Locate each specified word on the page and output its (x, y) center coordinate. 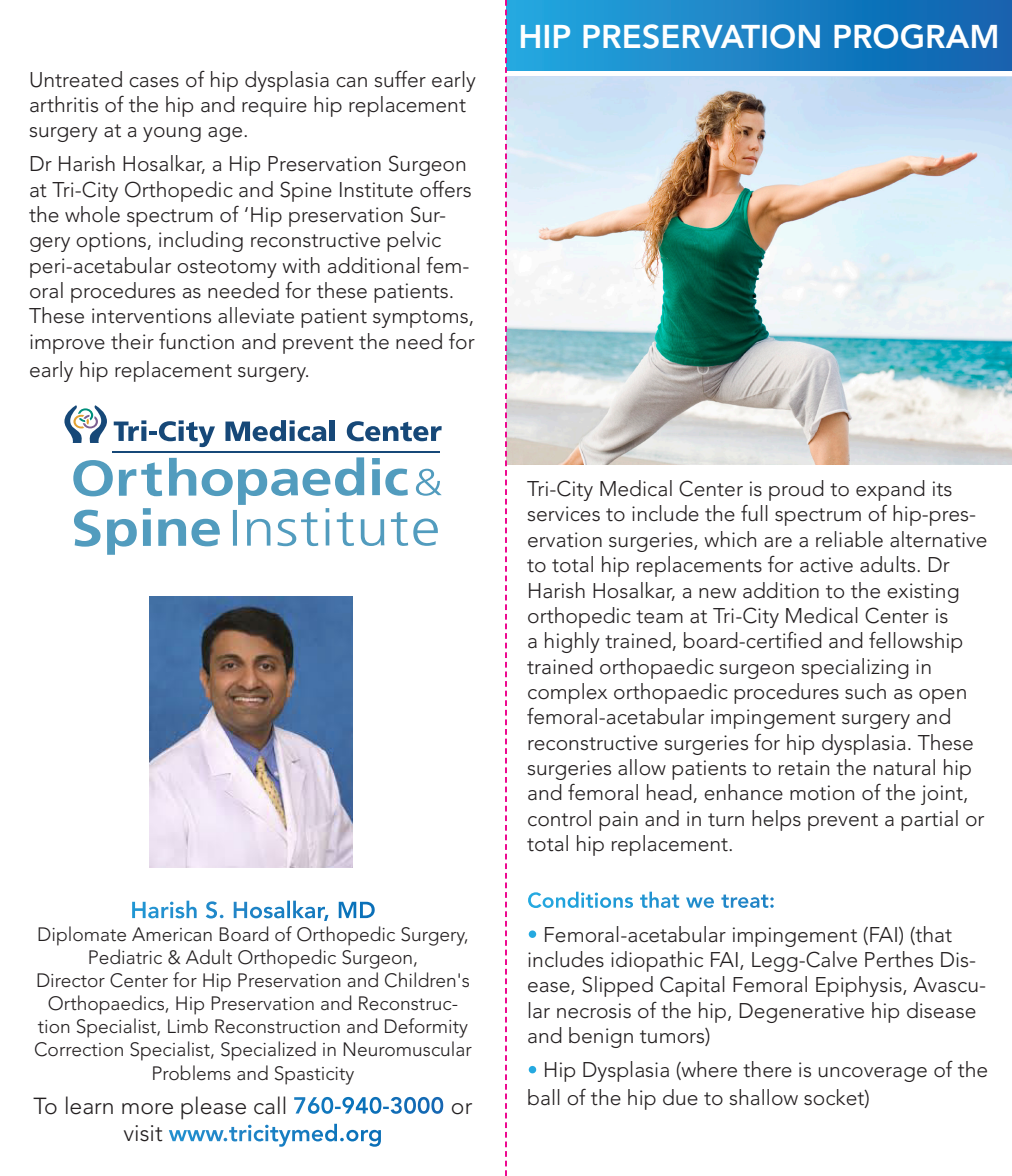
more (147, 1109)
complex (567, 693)
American (172, 934)
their (132, 341)
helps (776, 820)
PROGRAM (915, 36)
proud (796, 490)
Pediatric (125, 957)
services (563, 514)
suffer (400, 79)
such (865, 691)
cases (154, 82)
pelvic (414, 241)
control (559, 818)
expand (890, 490)
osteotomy (227, 269)
